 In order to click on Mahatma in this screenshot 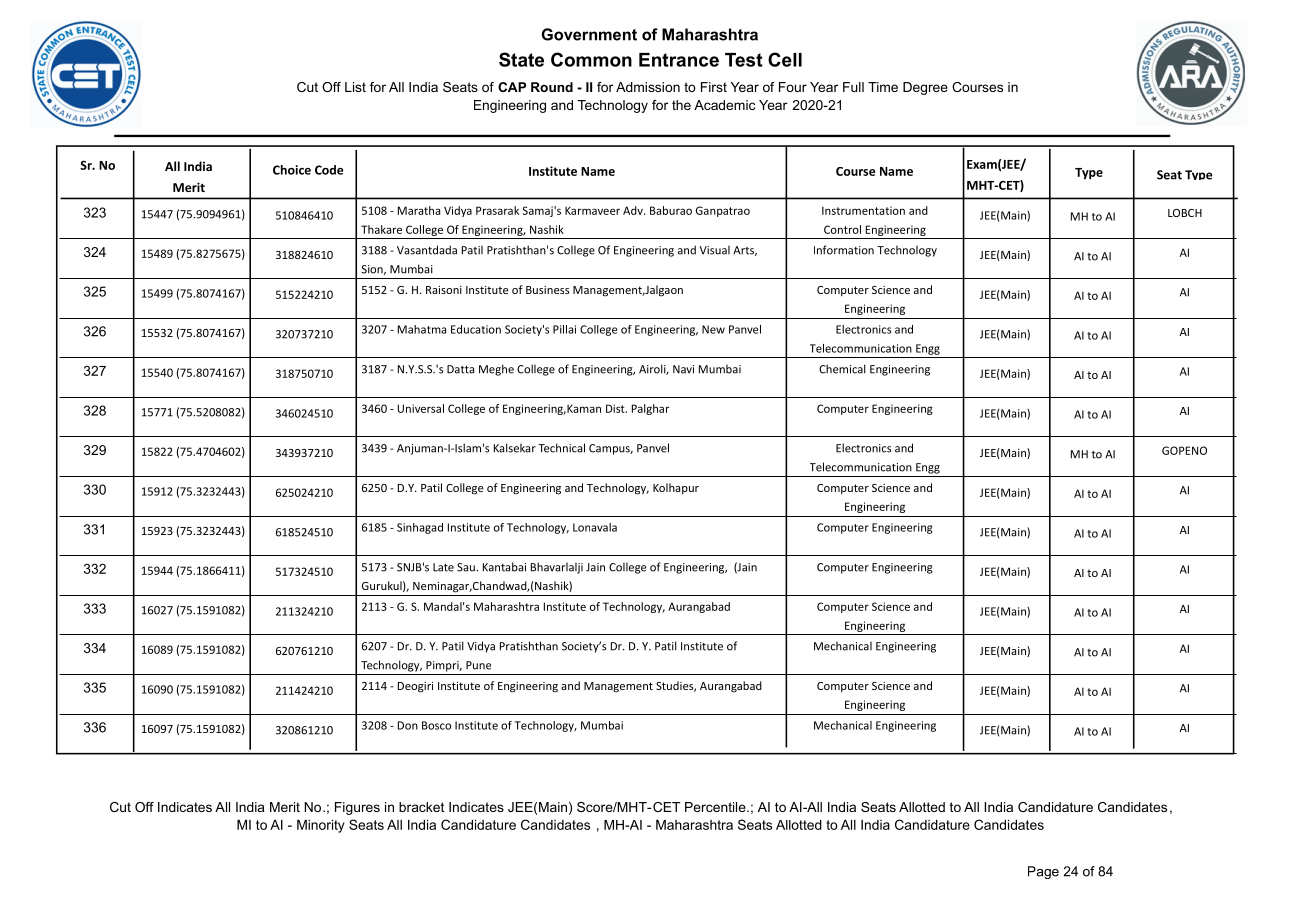, I will do `click(422, 329)`.
